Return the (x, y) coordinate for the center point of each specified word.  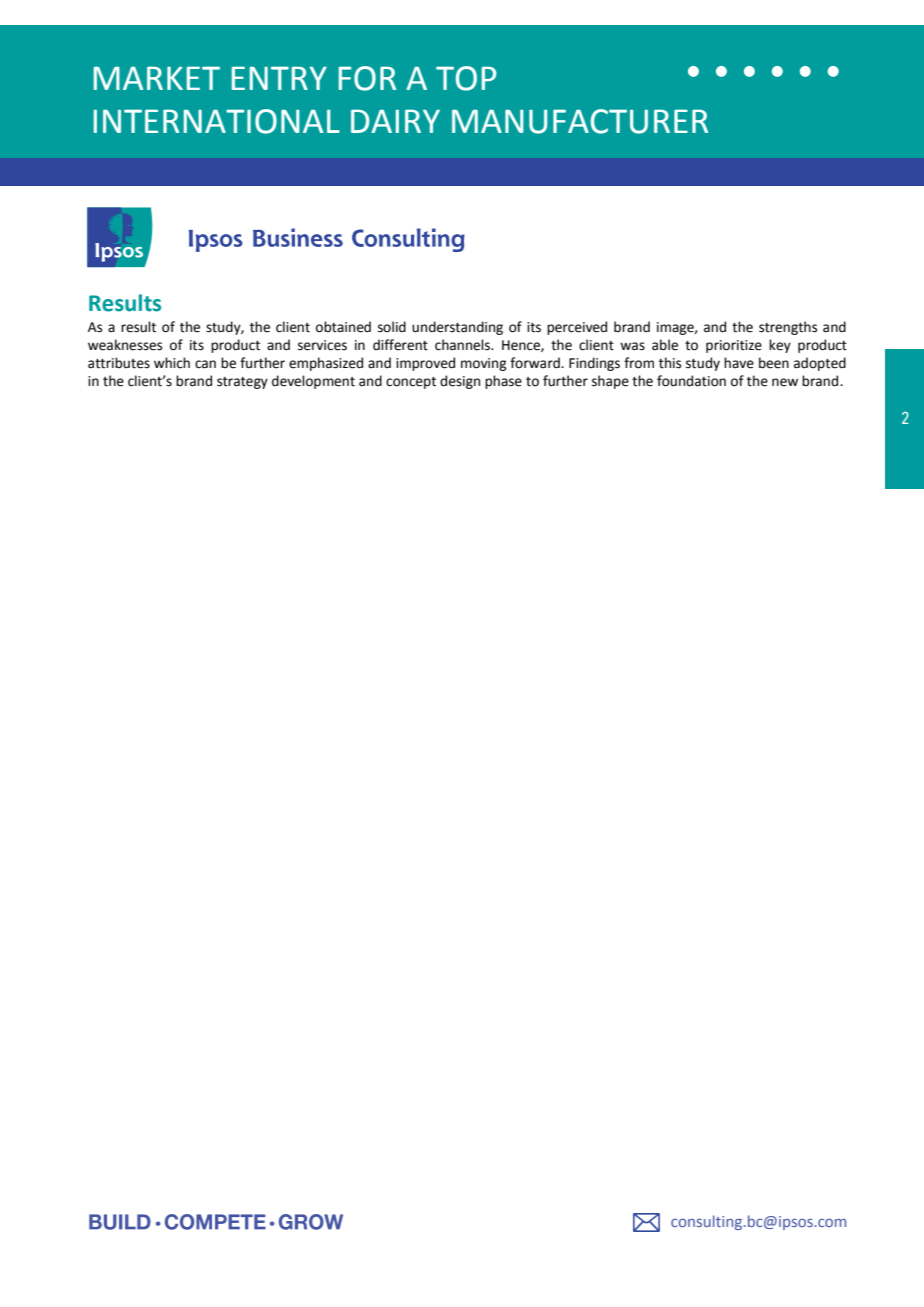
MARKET (157, 78)
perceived (577, 328)
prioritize (734, 346)
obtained (343, 327)
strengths (788, 328)
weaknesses (125, 345)
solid (392, 327)
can (205, 364)
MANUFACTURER (580, 121)
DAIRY (395, 121)
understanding (457, 328)
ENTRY (279, 78)
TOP (466, 78)
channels (463, 345)
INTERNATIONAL (217, 121)
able (665, 345)
